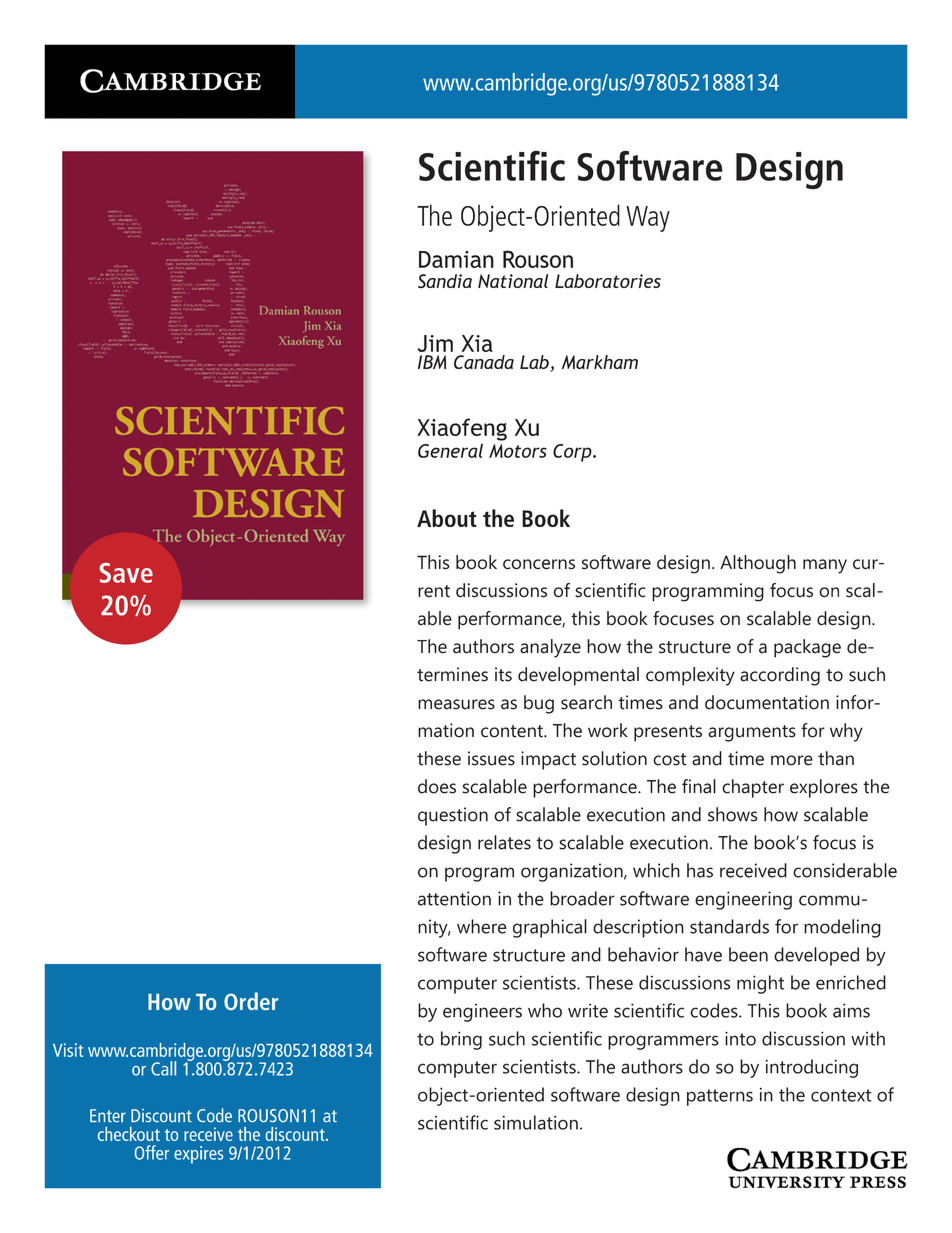 The height and width of the screenshot is (1233, 952). What do you see at coordinates (648, 219) in the screenshot?
I see `Way` at bounding box center [648, 219].
